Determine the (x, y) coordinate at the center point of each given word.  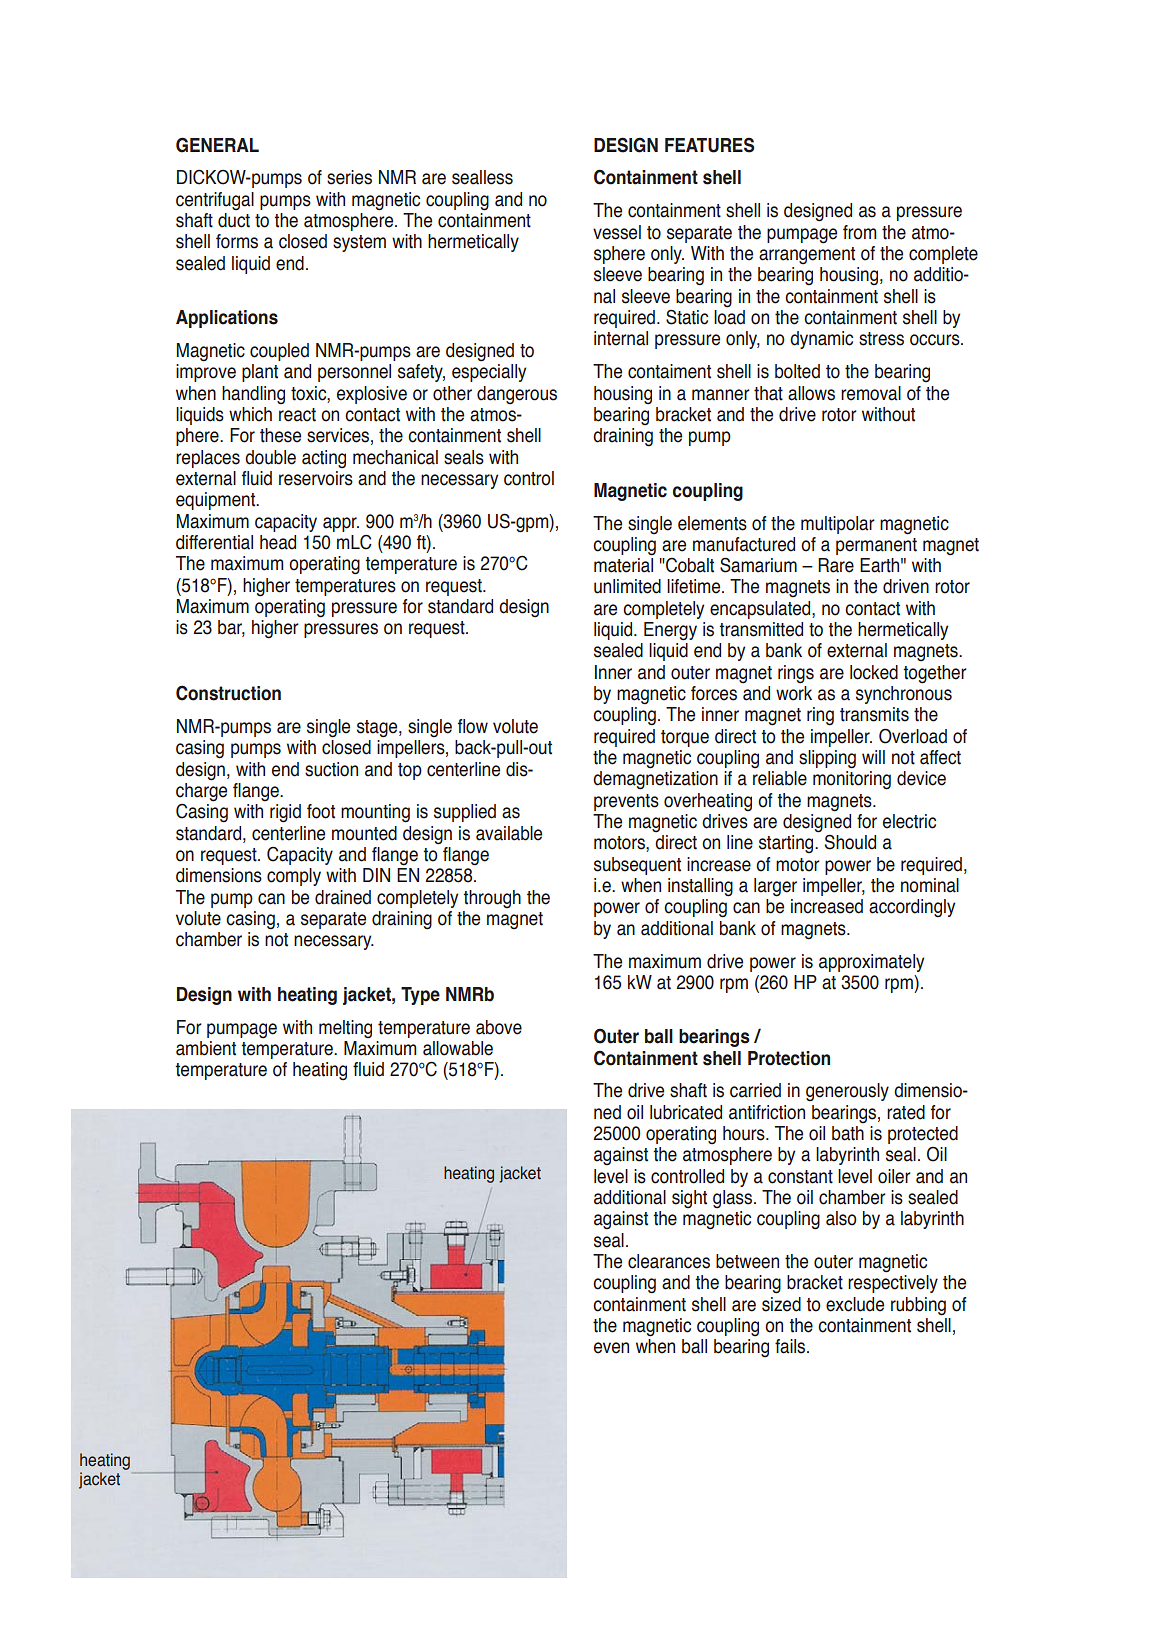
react (297, 415)
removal (871, 393)
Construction (228, 693)
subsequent (637, 866)
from (859, 232)
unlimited (627, 586)
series (349, 177)
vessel (617, 232)
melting (345, 1029)
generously (847, 1092)
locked (874, 672)
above (499, 1027)
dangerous (517, 395)
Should (850, 842)
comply (294, 877)
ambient (206, 1048)
